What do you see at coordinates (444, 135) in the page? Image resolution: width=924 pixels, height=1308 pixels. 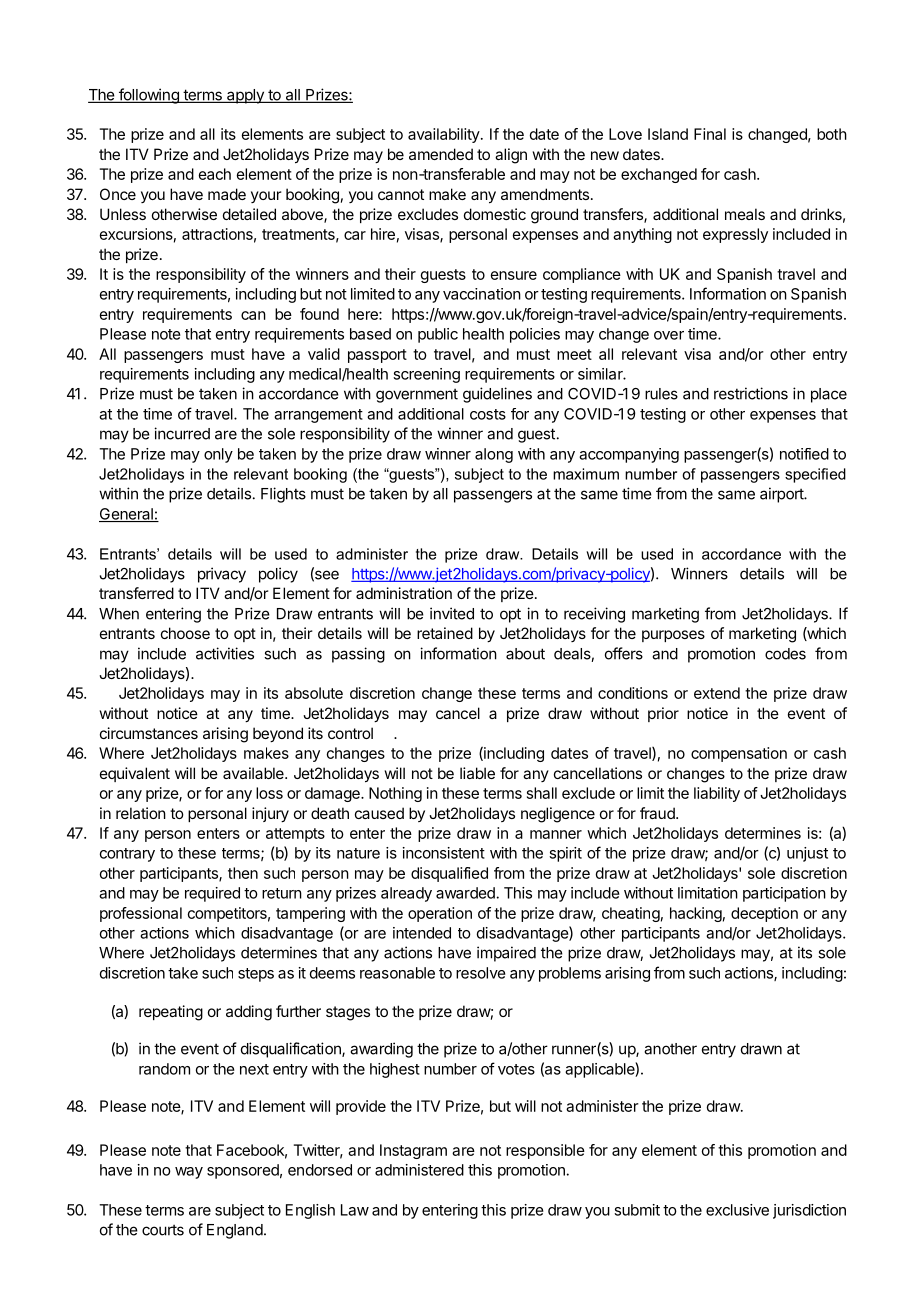 I see `availability` at bounding box center [444, 135].
